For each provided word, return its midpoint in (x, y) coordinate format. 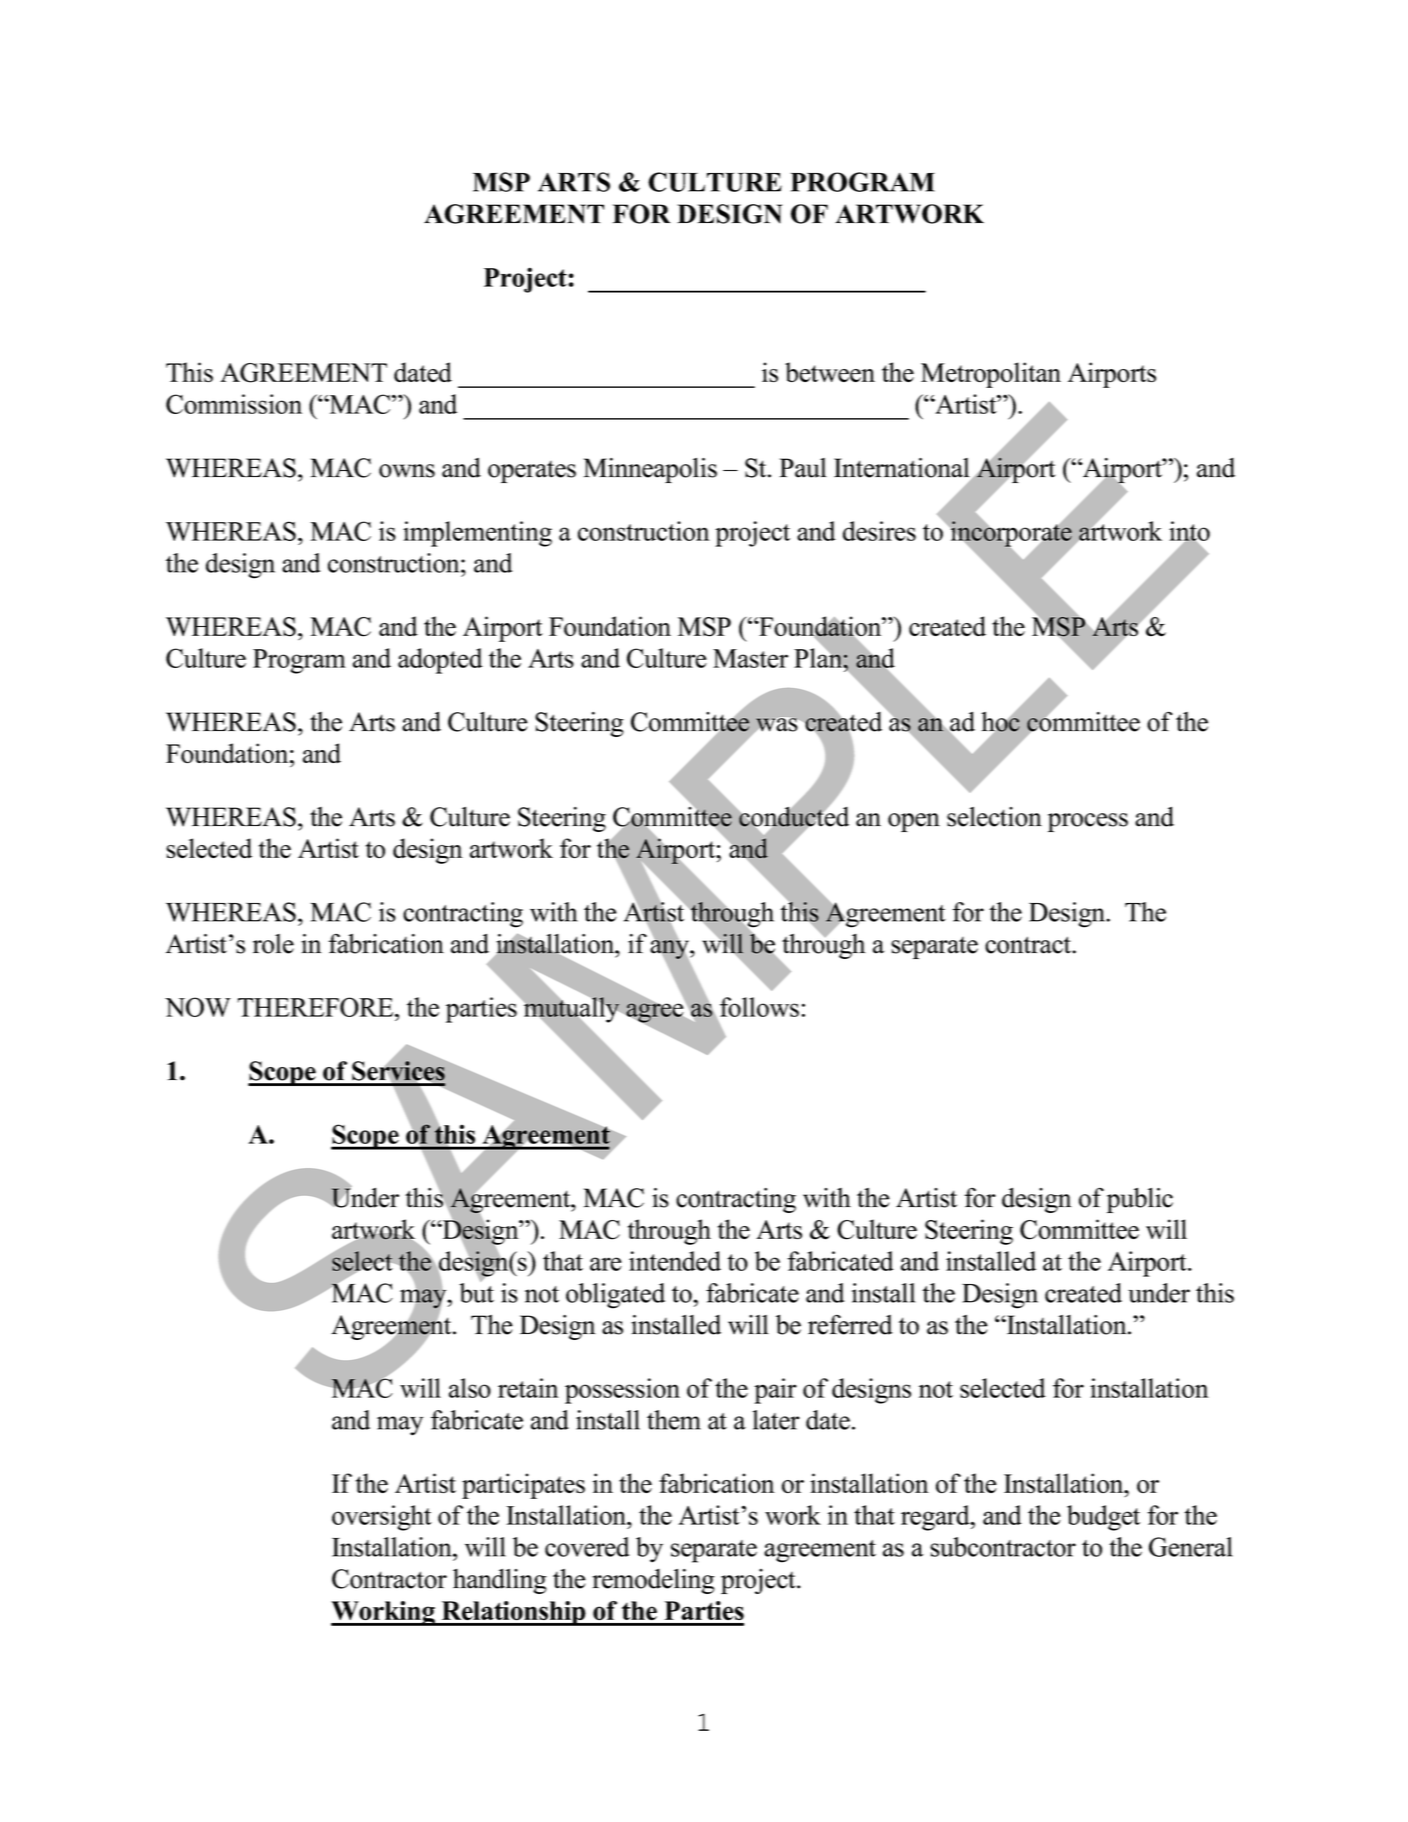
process (1088, 822)
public (1140, 1200)
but (476, 1292)
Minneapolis (650, 470)
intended (675, 1261)
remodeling (653, 1581)
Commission (234, 404)
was (776, 725)
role (273, 944)
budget (1103, 1518)
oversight (382, 1518)
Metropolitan (991, 375)
